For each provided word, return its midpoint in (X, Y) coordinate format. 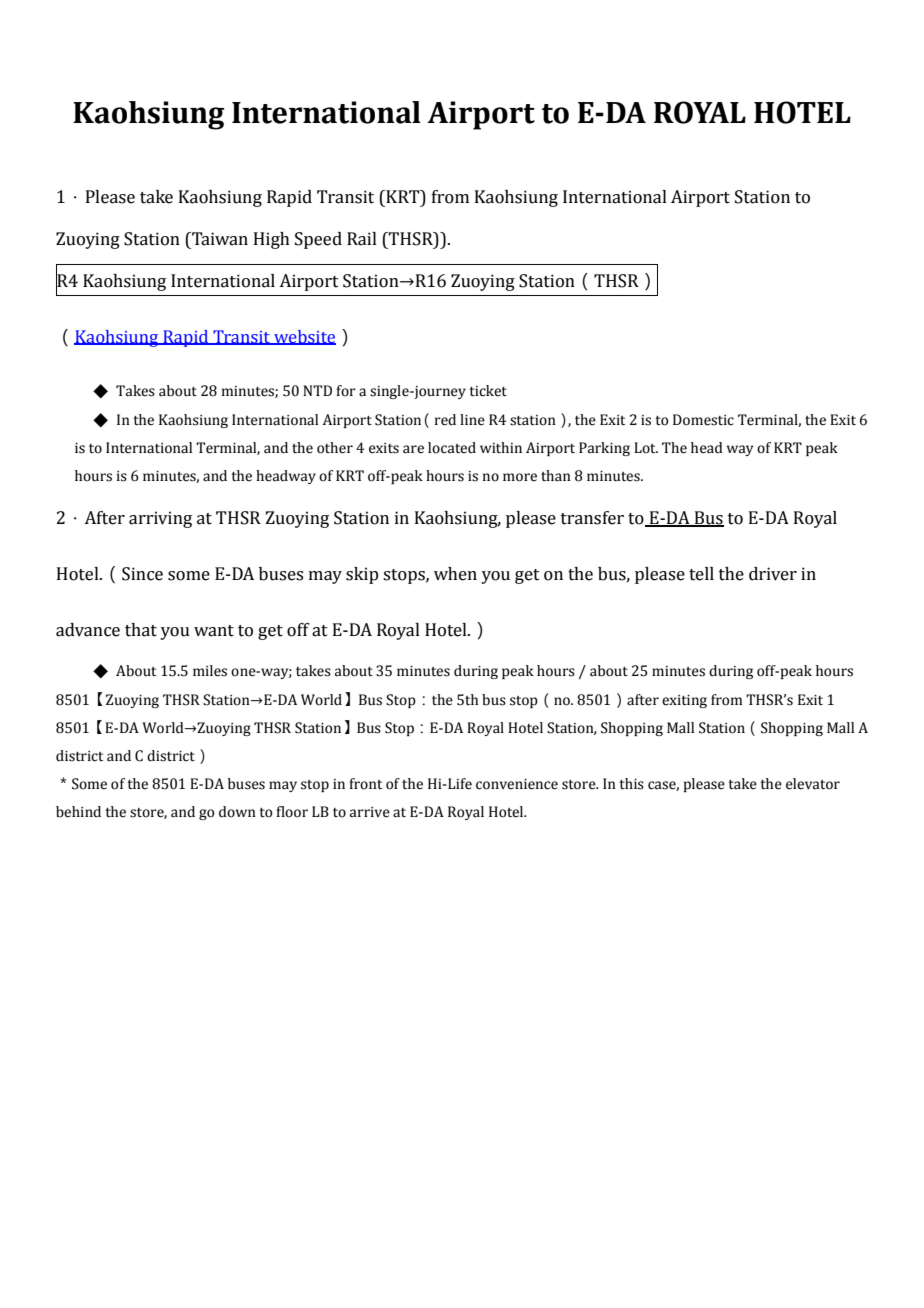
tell (701, 574)
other (335, 448)
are (413, 449)
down (237, 812)
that (141, 630)
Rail (362, 239)
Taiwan (219, 239)
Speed (318, 240)
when (455, 574)
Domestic (703, 420)
